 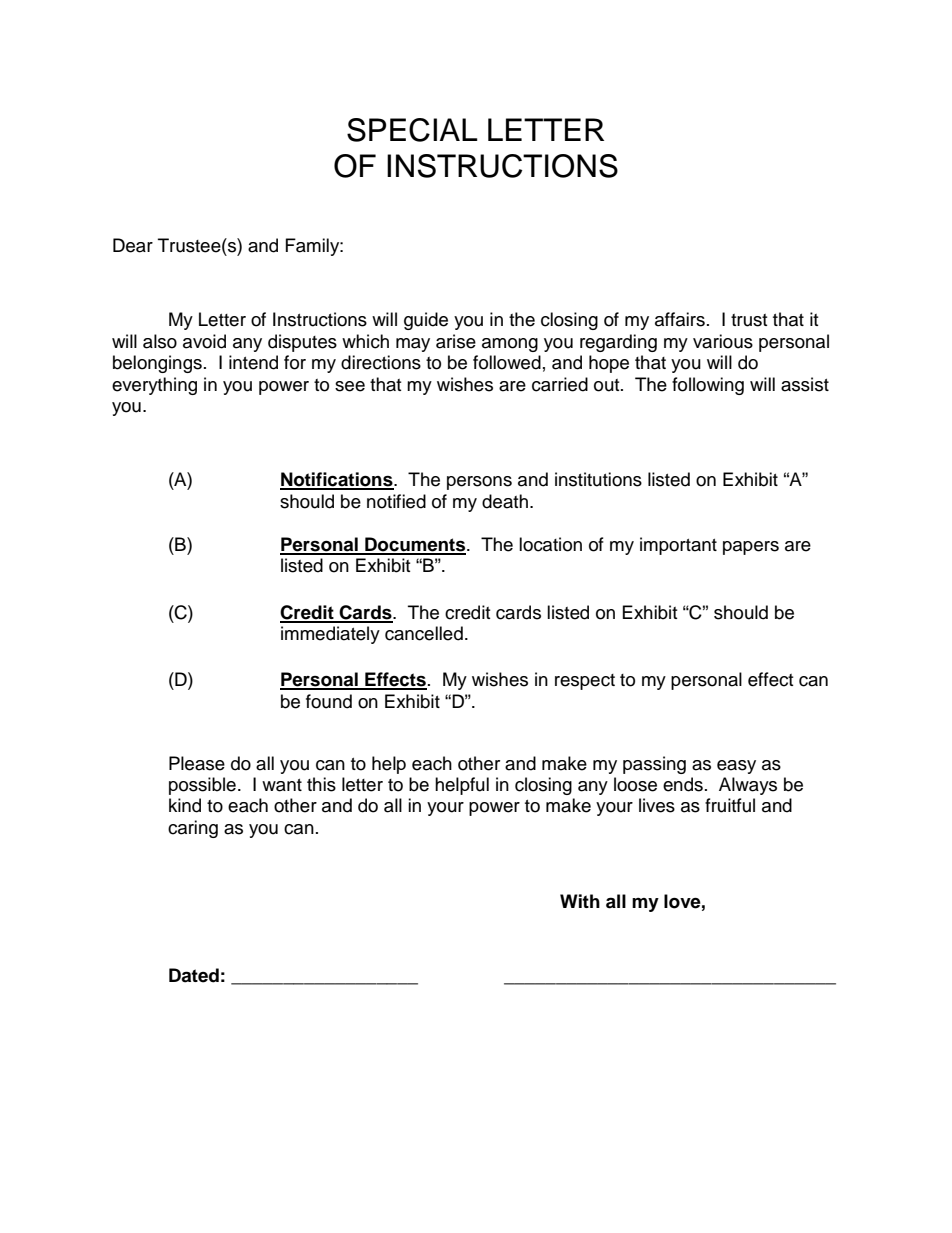 I want to click on everything, so click(x=154, y=386).
